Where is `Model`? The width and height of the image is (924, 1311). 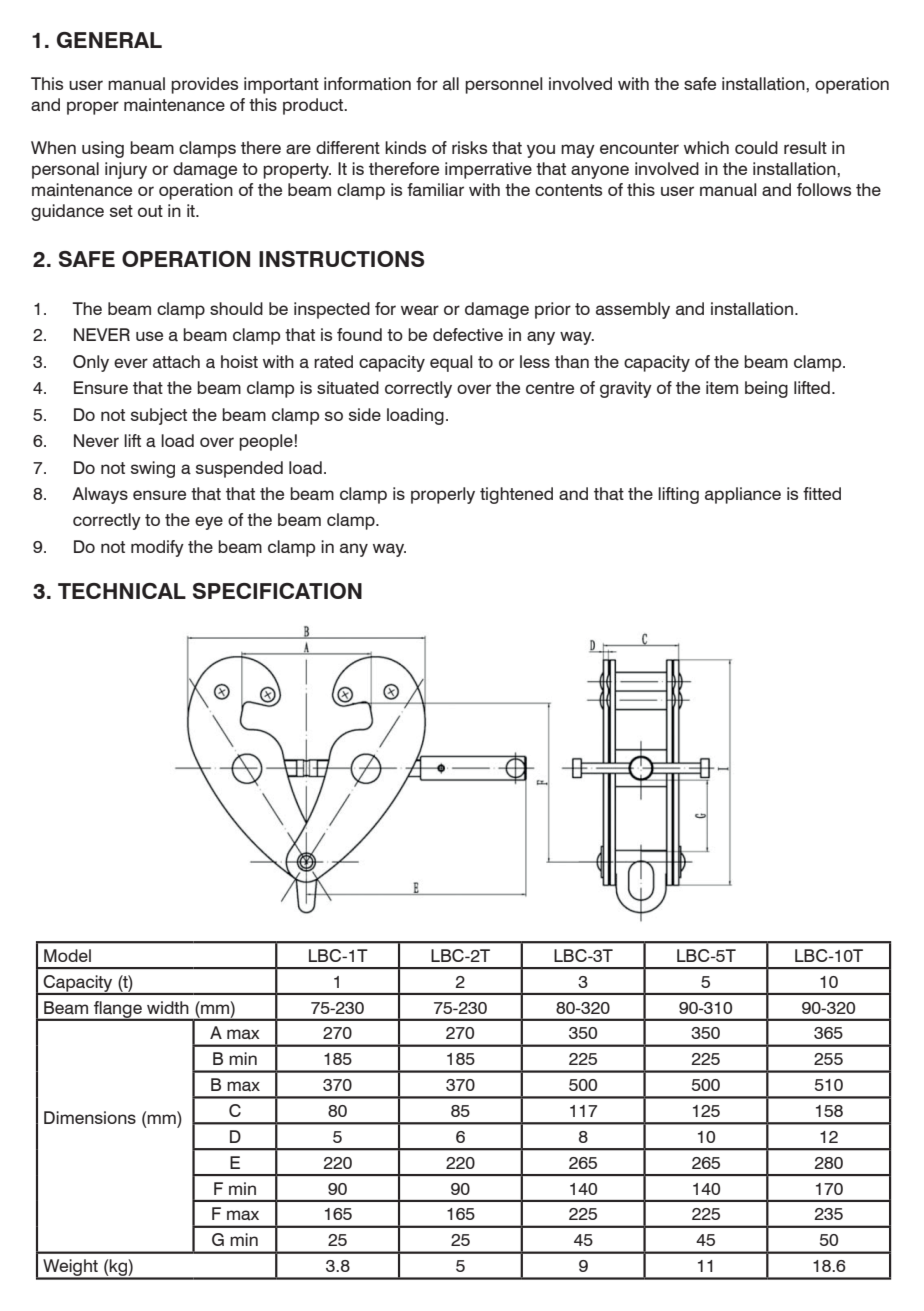 Model is located at coordinates (67, 955).
